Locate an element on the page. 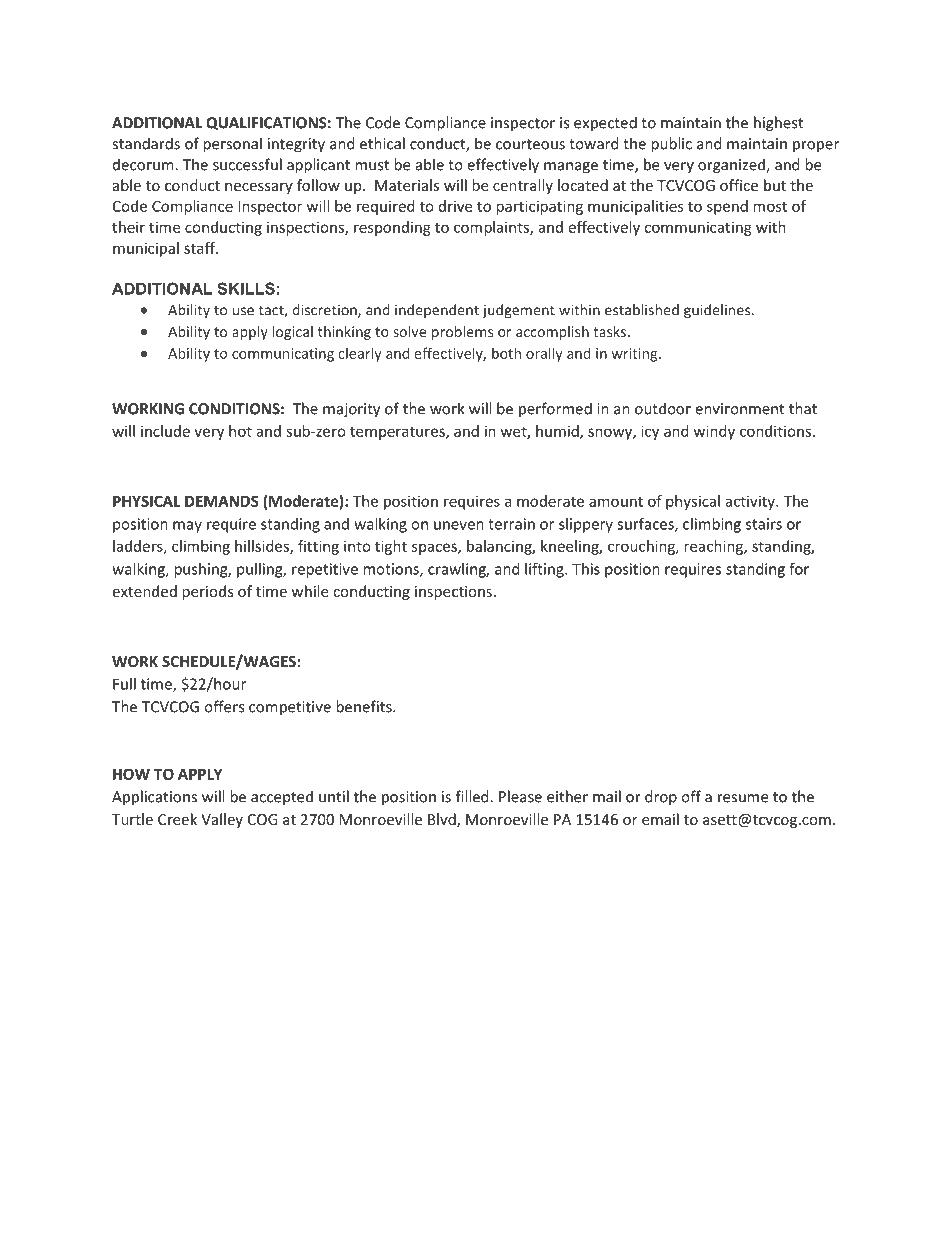  may is located at coordinates (187, 527).
